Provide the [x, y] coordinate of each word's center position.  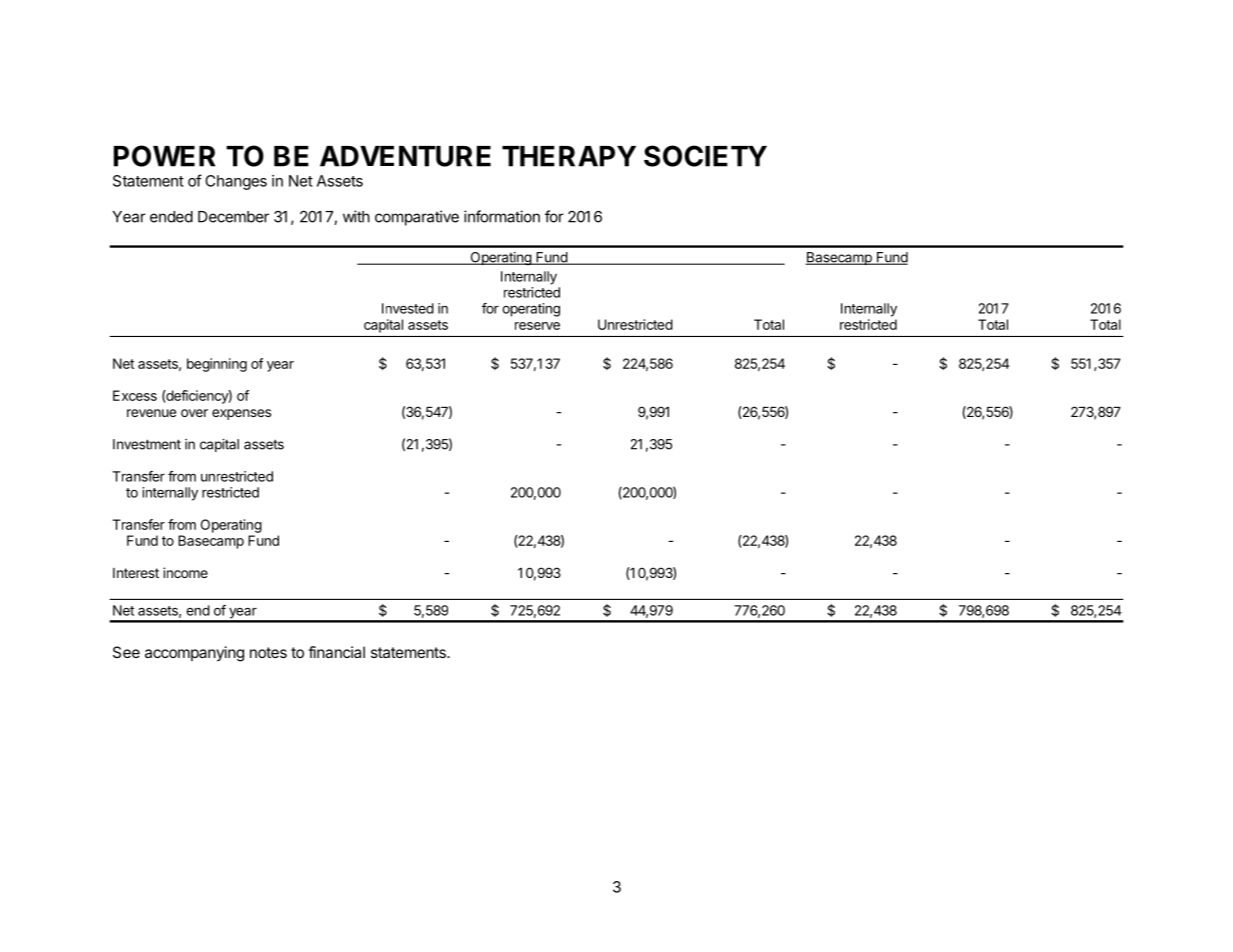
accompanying [194, 654]
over [194, 413]
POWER [164, 156]
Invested [408, 308]
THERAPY [569, 156]
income [185, 572]
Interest [136, 573]
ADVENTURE [405, 156]
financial [336, 652]
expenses [241, 414]
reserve [537, 326]
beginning [217, 365]
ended [171, 217]
